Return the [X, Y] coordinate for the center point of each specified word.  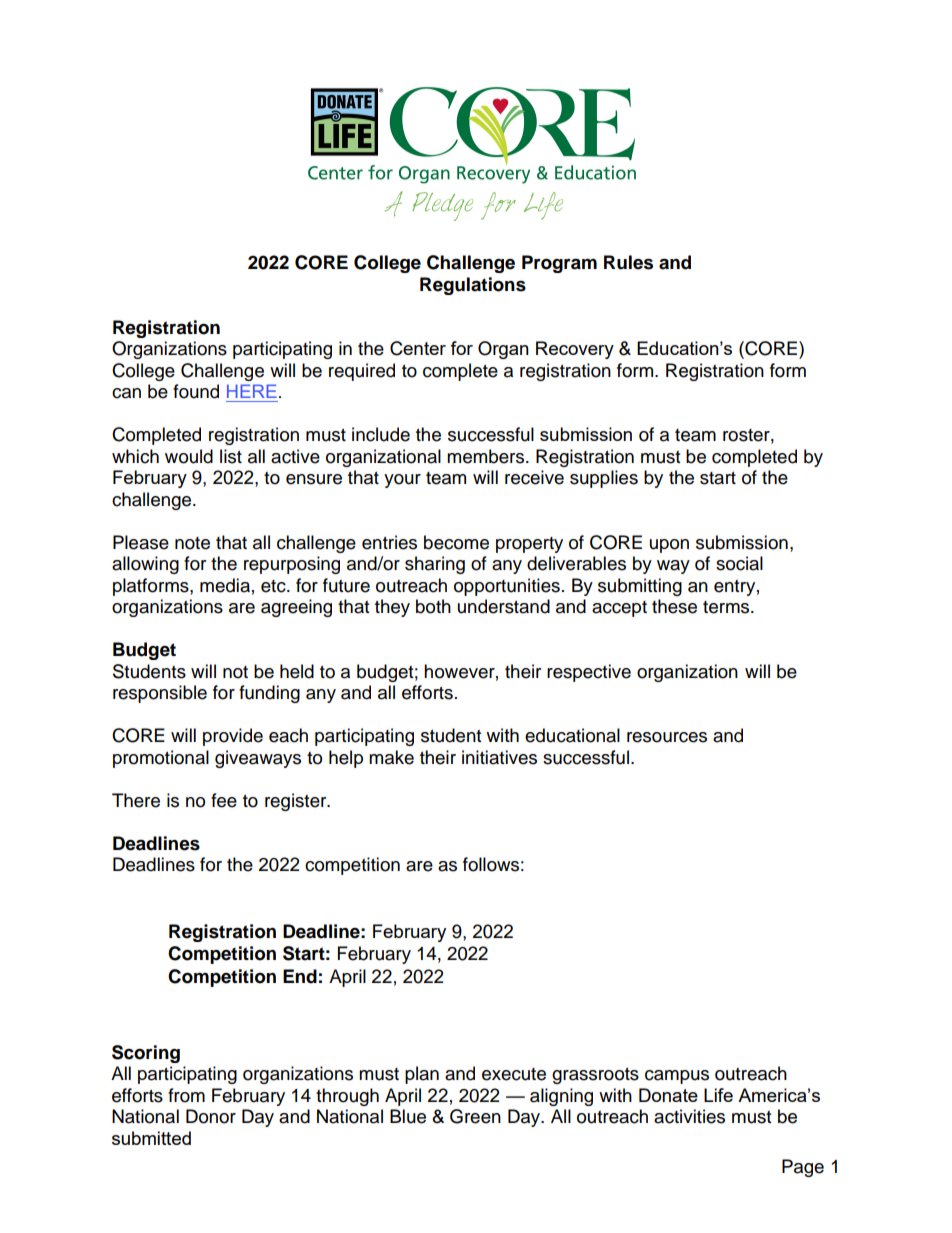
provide [233, 737]
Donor [211, 1116]
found [196, 391]
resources [667, 737]
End [300, 976]
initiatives [499, 757]
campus [677, 1077]
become [456, 542]
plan [422, 1075]
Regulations [473, 286]
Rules [628, 262]
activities [689, 1116]
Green [475, 1116]
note [192, 543]
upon [669, 546]
